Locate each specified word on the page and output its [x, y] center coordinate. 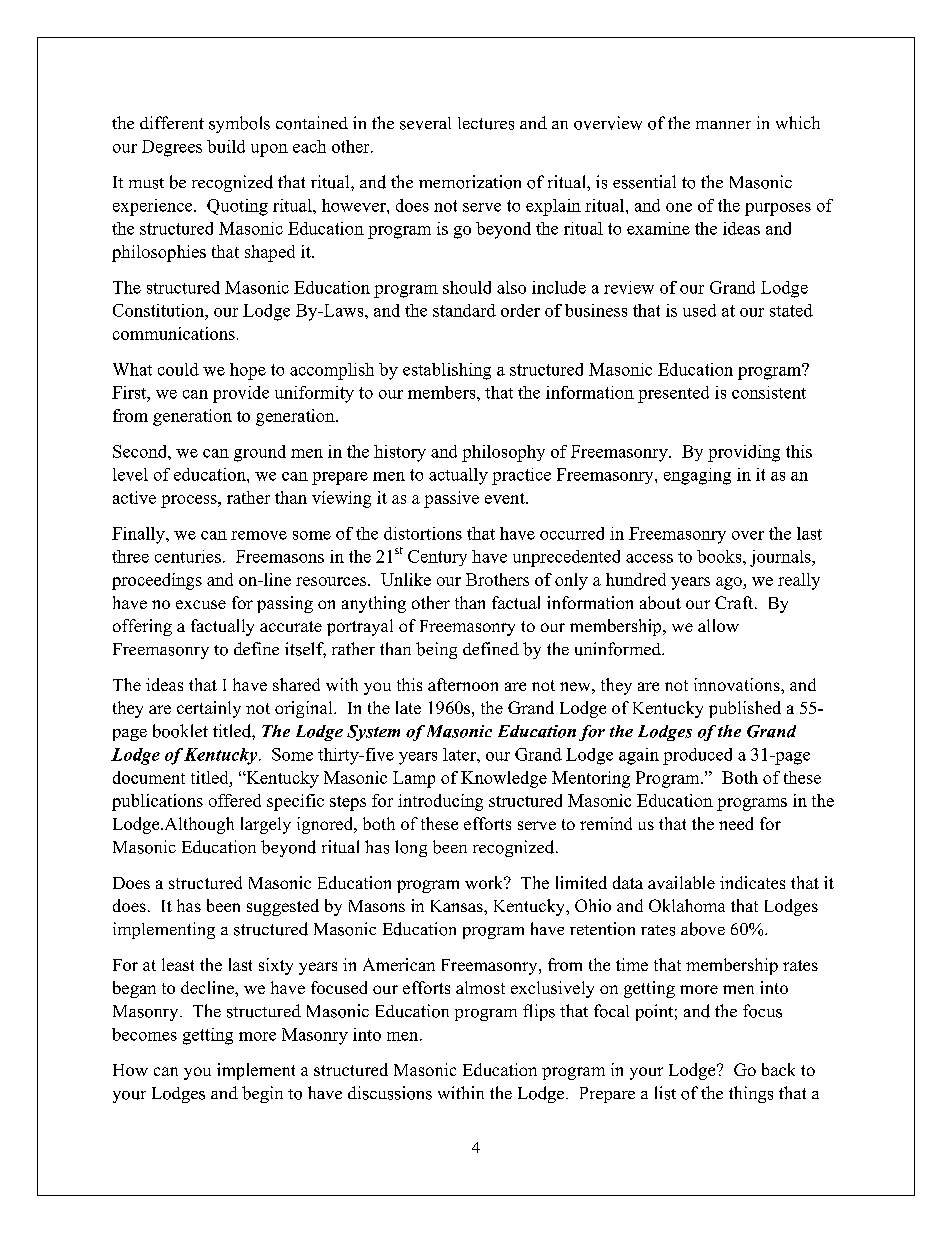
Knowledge [504, 779]
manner [723, 125]
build [226, 146]
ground [260, 453]
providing [744, 453]
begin [262, 1094]
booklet [180, 731]
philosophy [503, 453]
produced [697, 756]
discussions [390, 1093]
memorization [470, 182]
